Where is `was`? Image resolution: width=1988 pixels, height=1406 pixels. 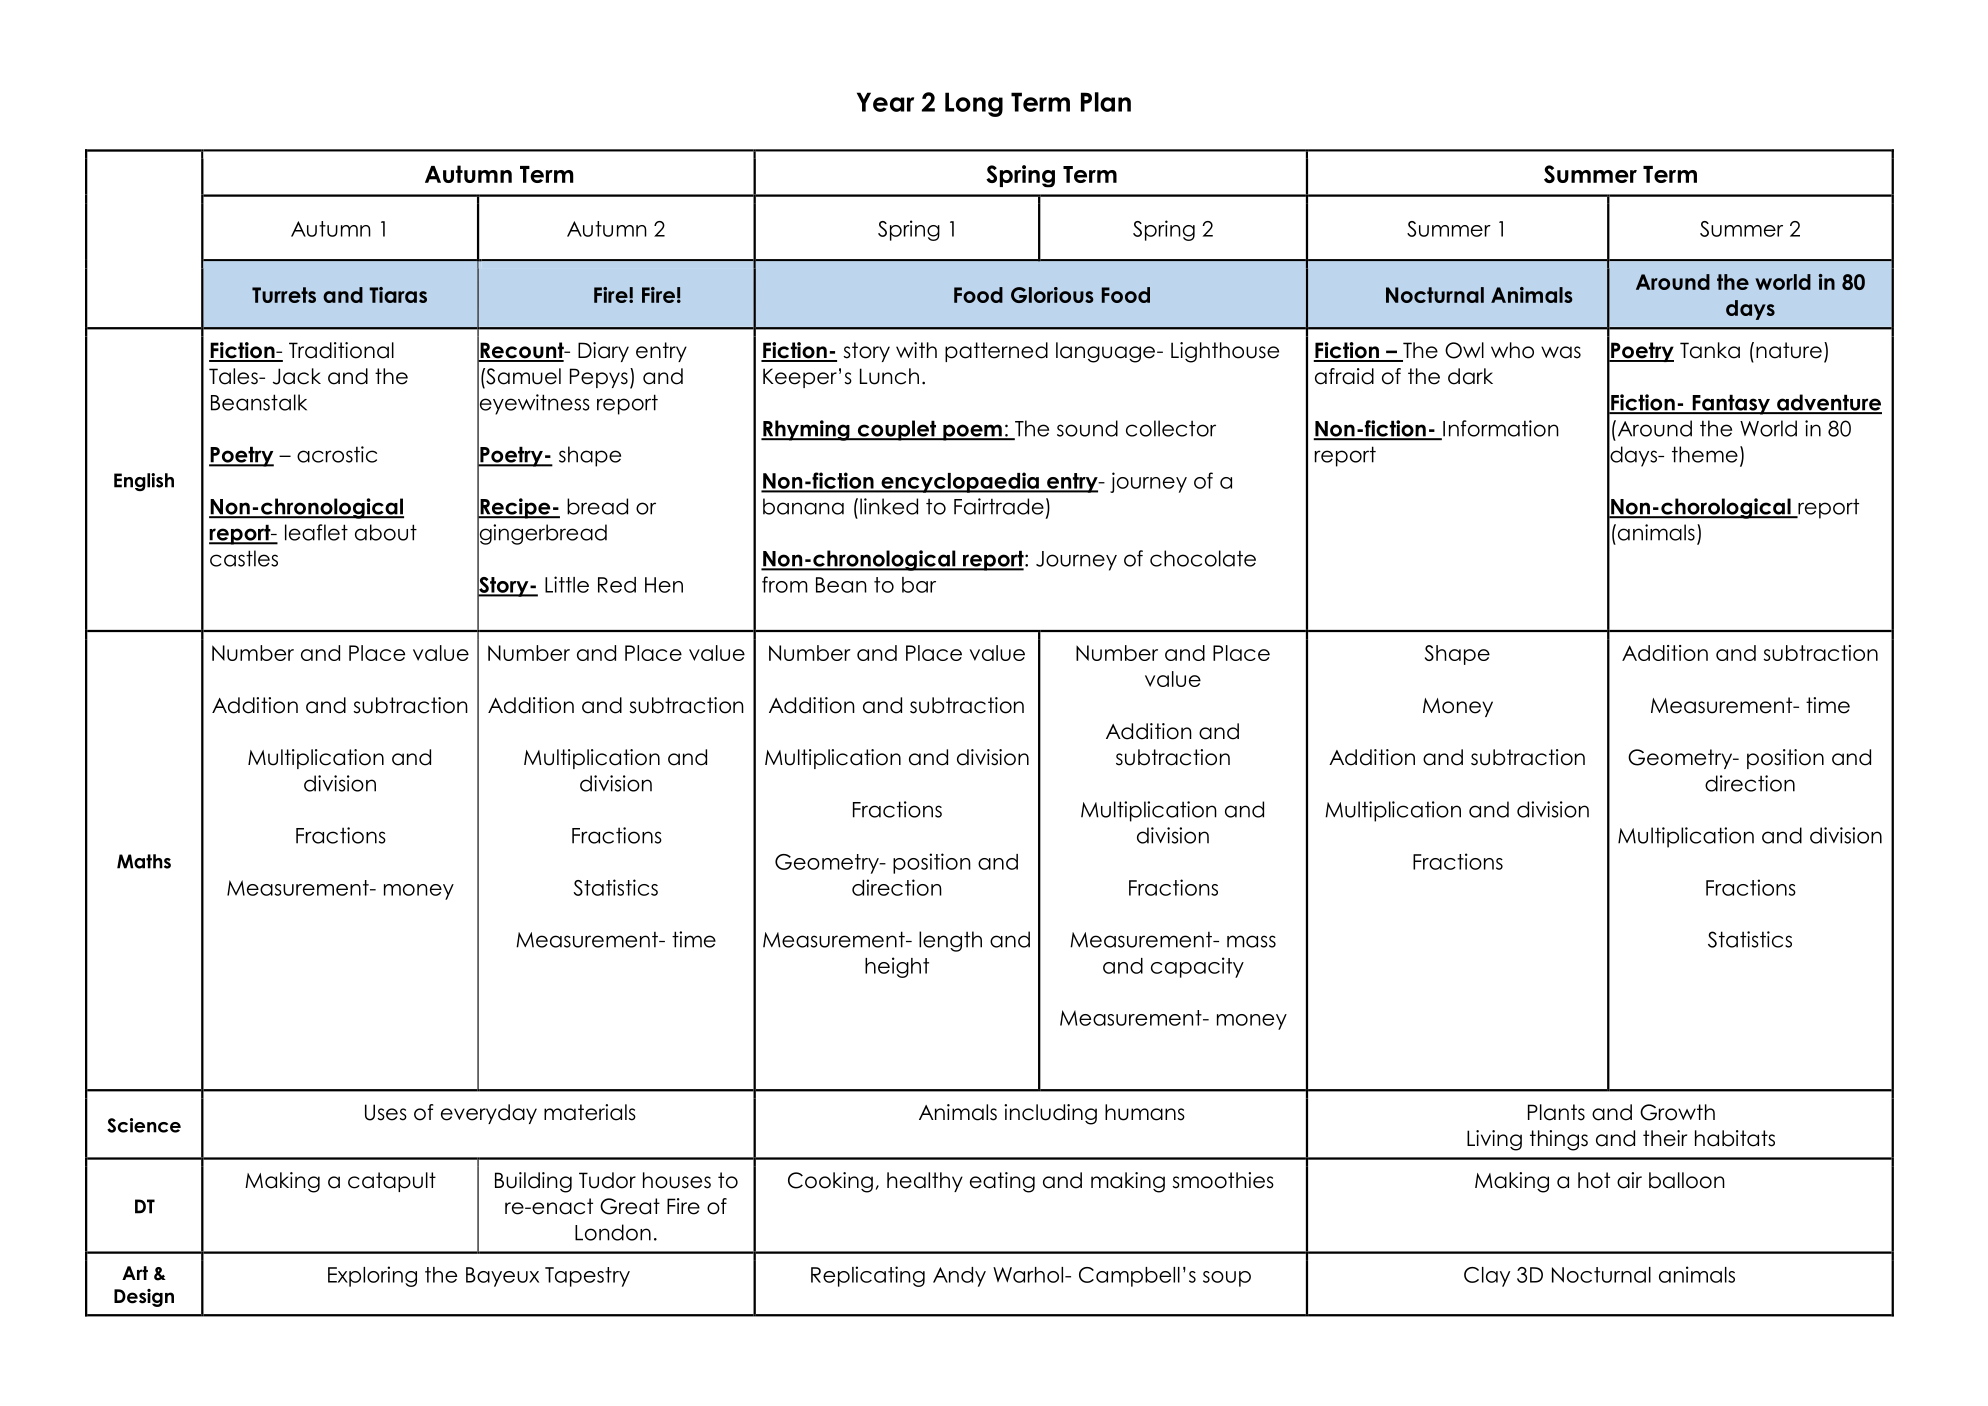 was is located at coordinates (1561, 352).
